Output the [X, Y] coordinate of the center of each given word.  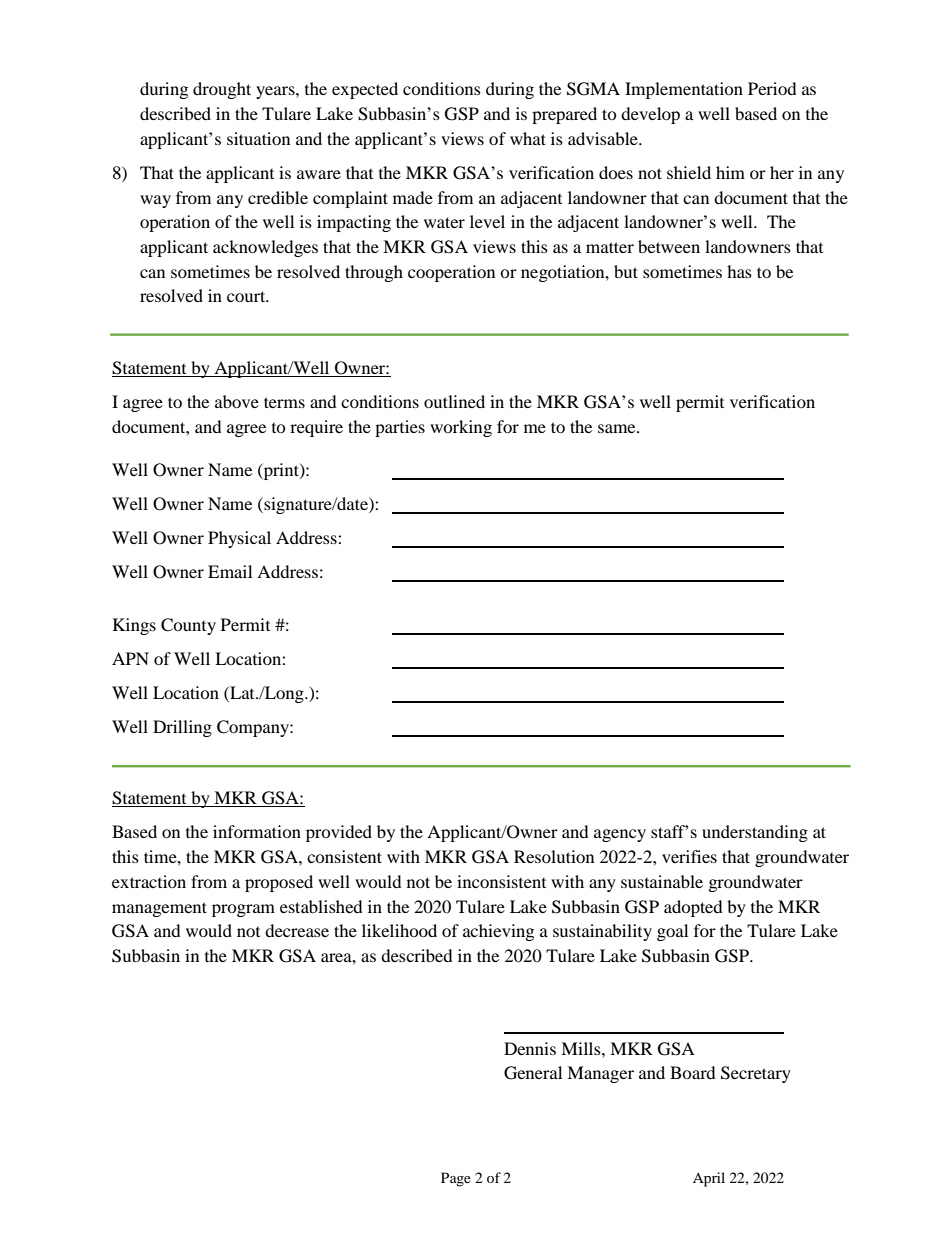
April [709, 1179]
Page [456, 1179]
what [528, 138]
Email [230, 571]
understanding [755, 833]
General [533, 1073]
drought [222, 90]
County [188, 626]
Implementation [684, 90]
